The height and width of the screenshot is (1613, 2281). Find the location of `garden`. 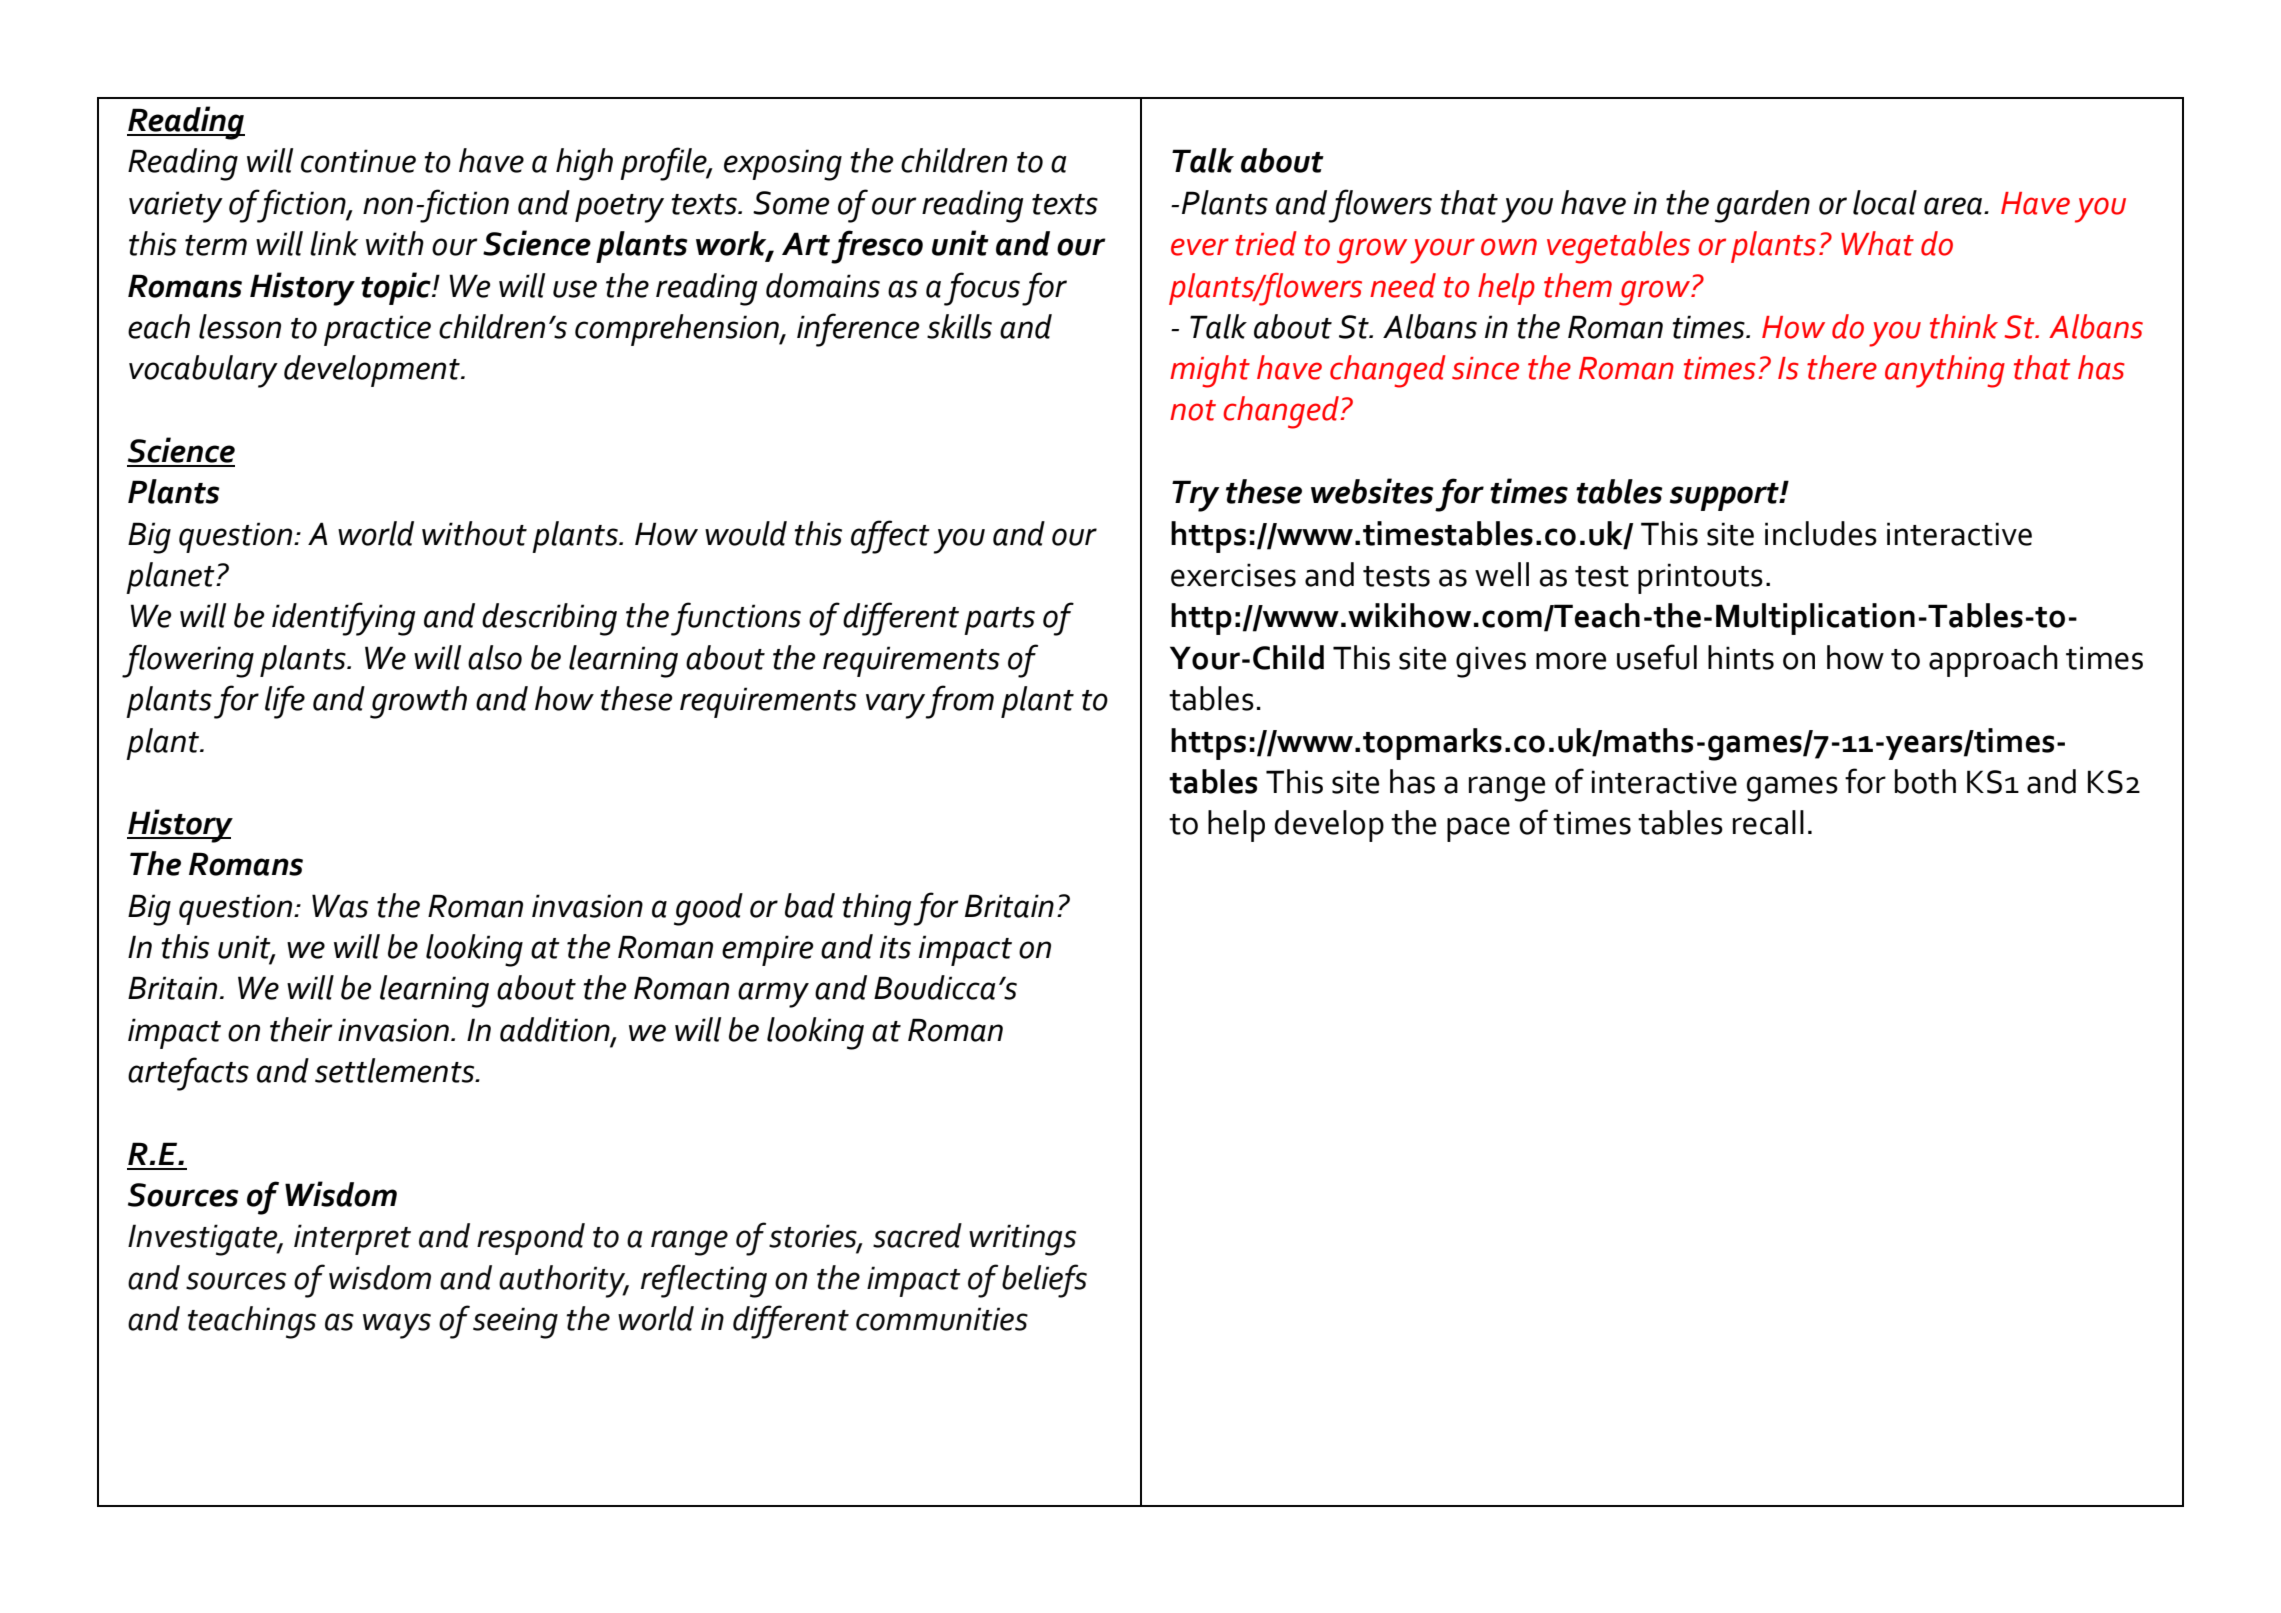

garden is located at coordinates (1762, 206).
